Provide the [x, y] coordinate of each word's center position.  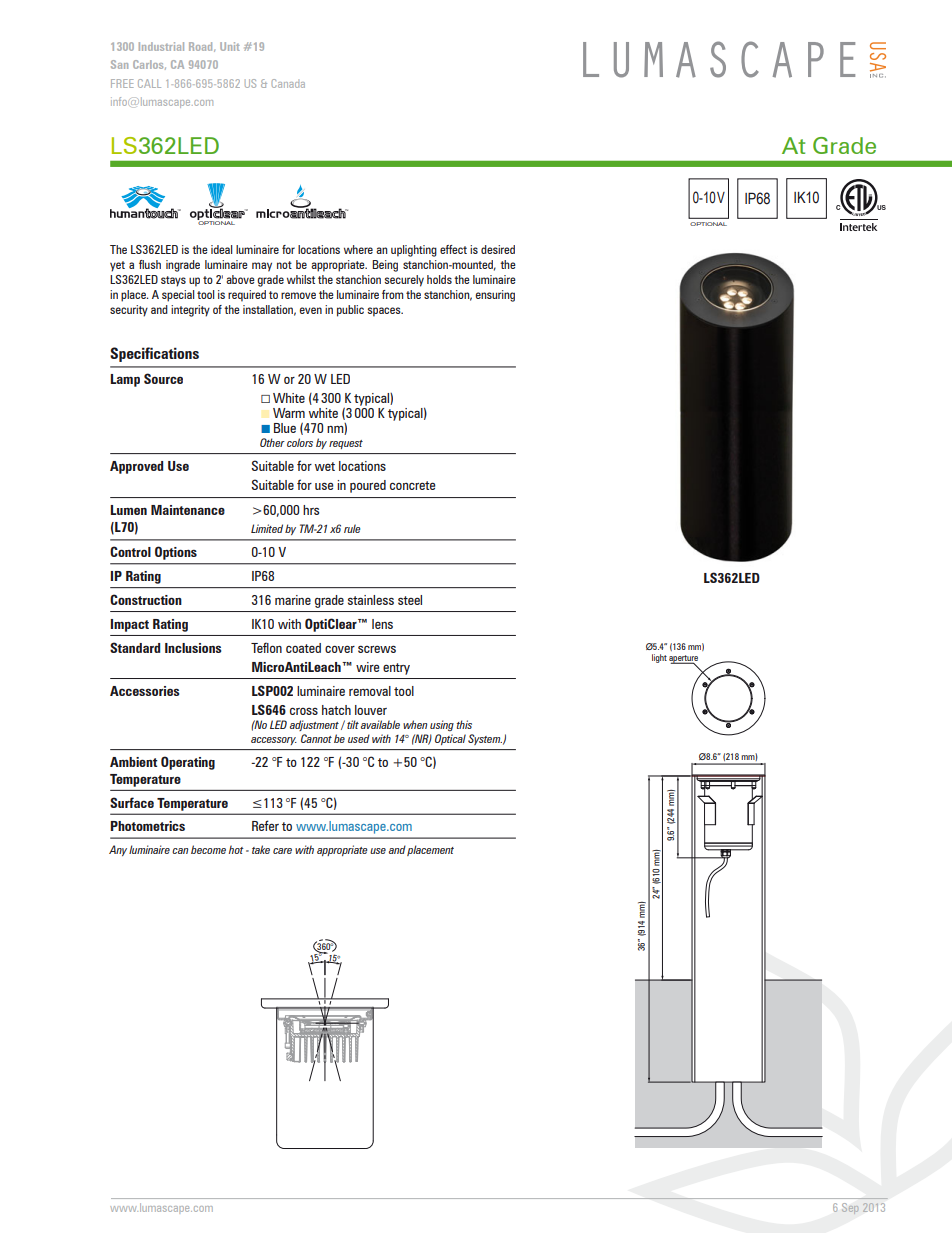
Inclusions [193, 648]
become [208, 849]
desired [498, 249]
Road [202, 47]
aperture [683, 660]
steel [410, 600]
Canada [288, 83]
